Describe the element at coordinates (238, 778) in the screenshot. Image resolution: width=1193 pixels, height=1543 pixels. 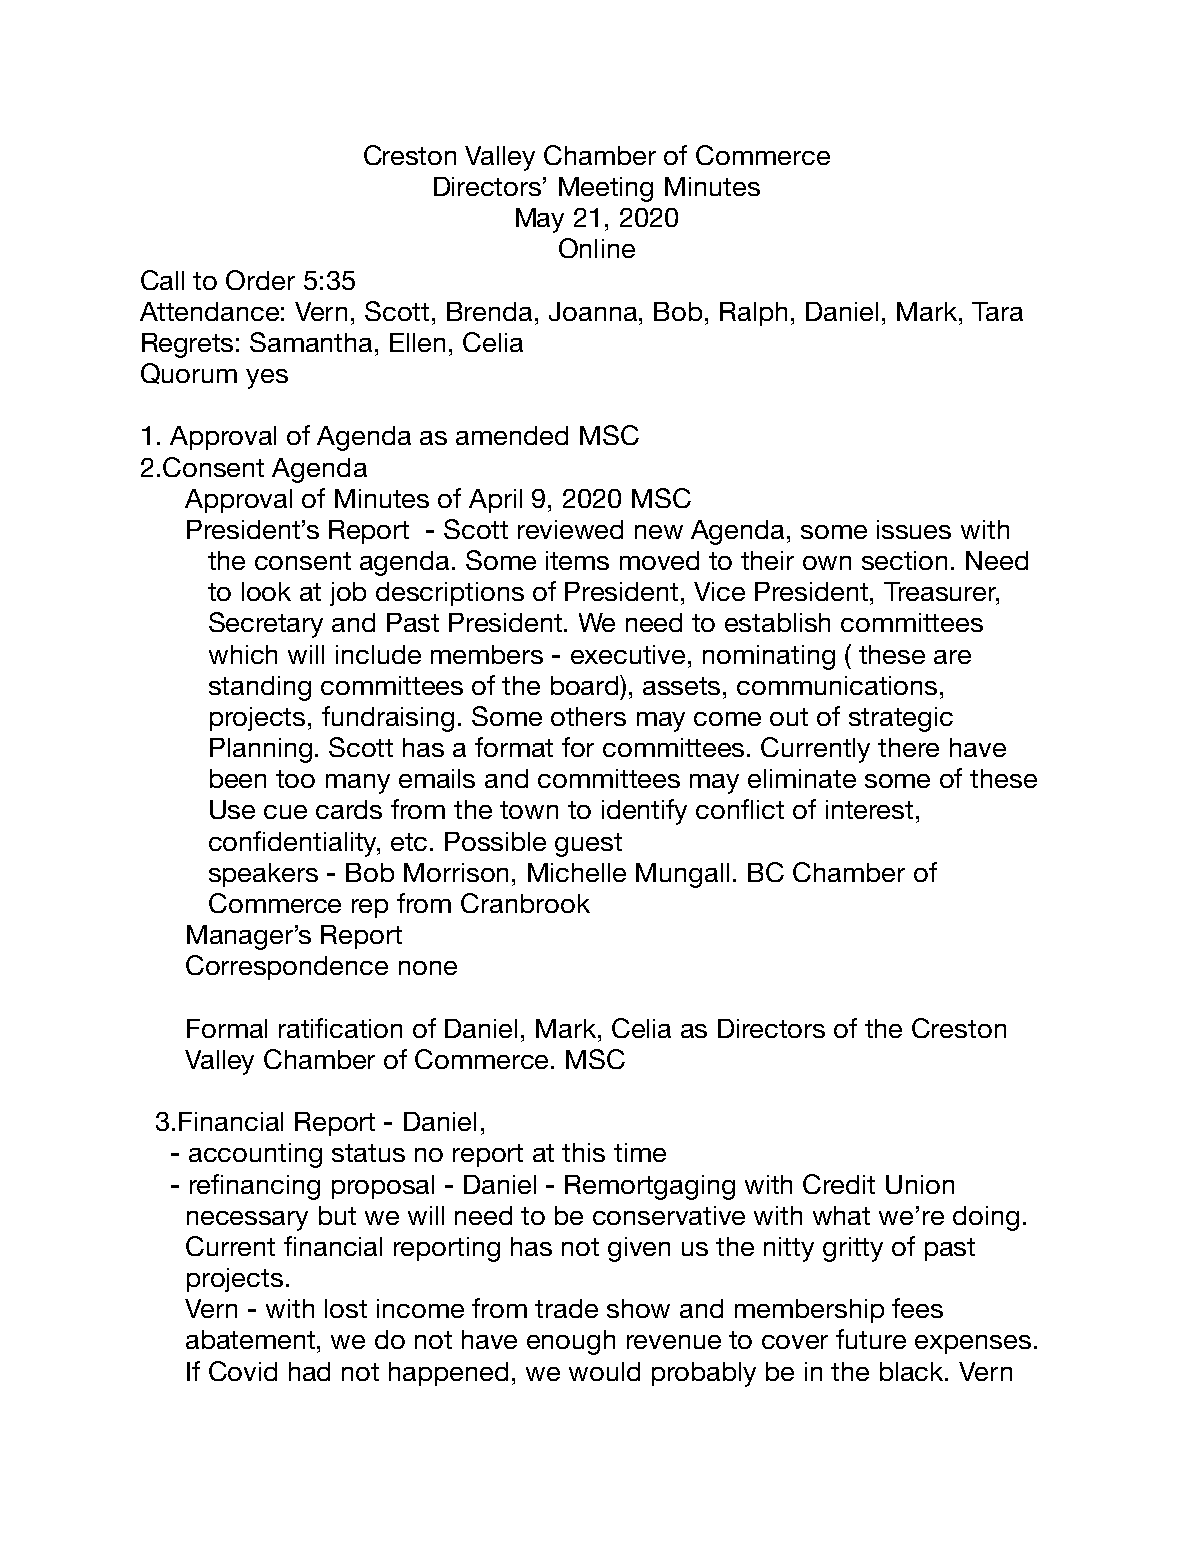
I see `been` at that location.
